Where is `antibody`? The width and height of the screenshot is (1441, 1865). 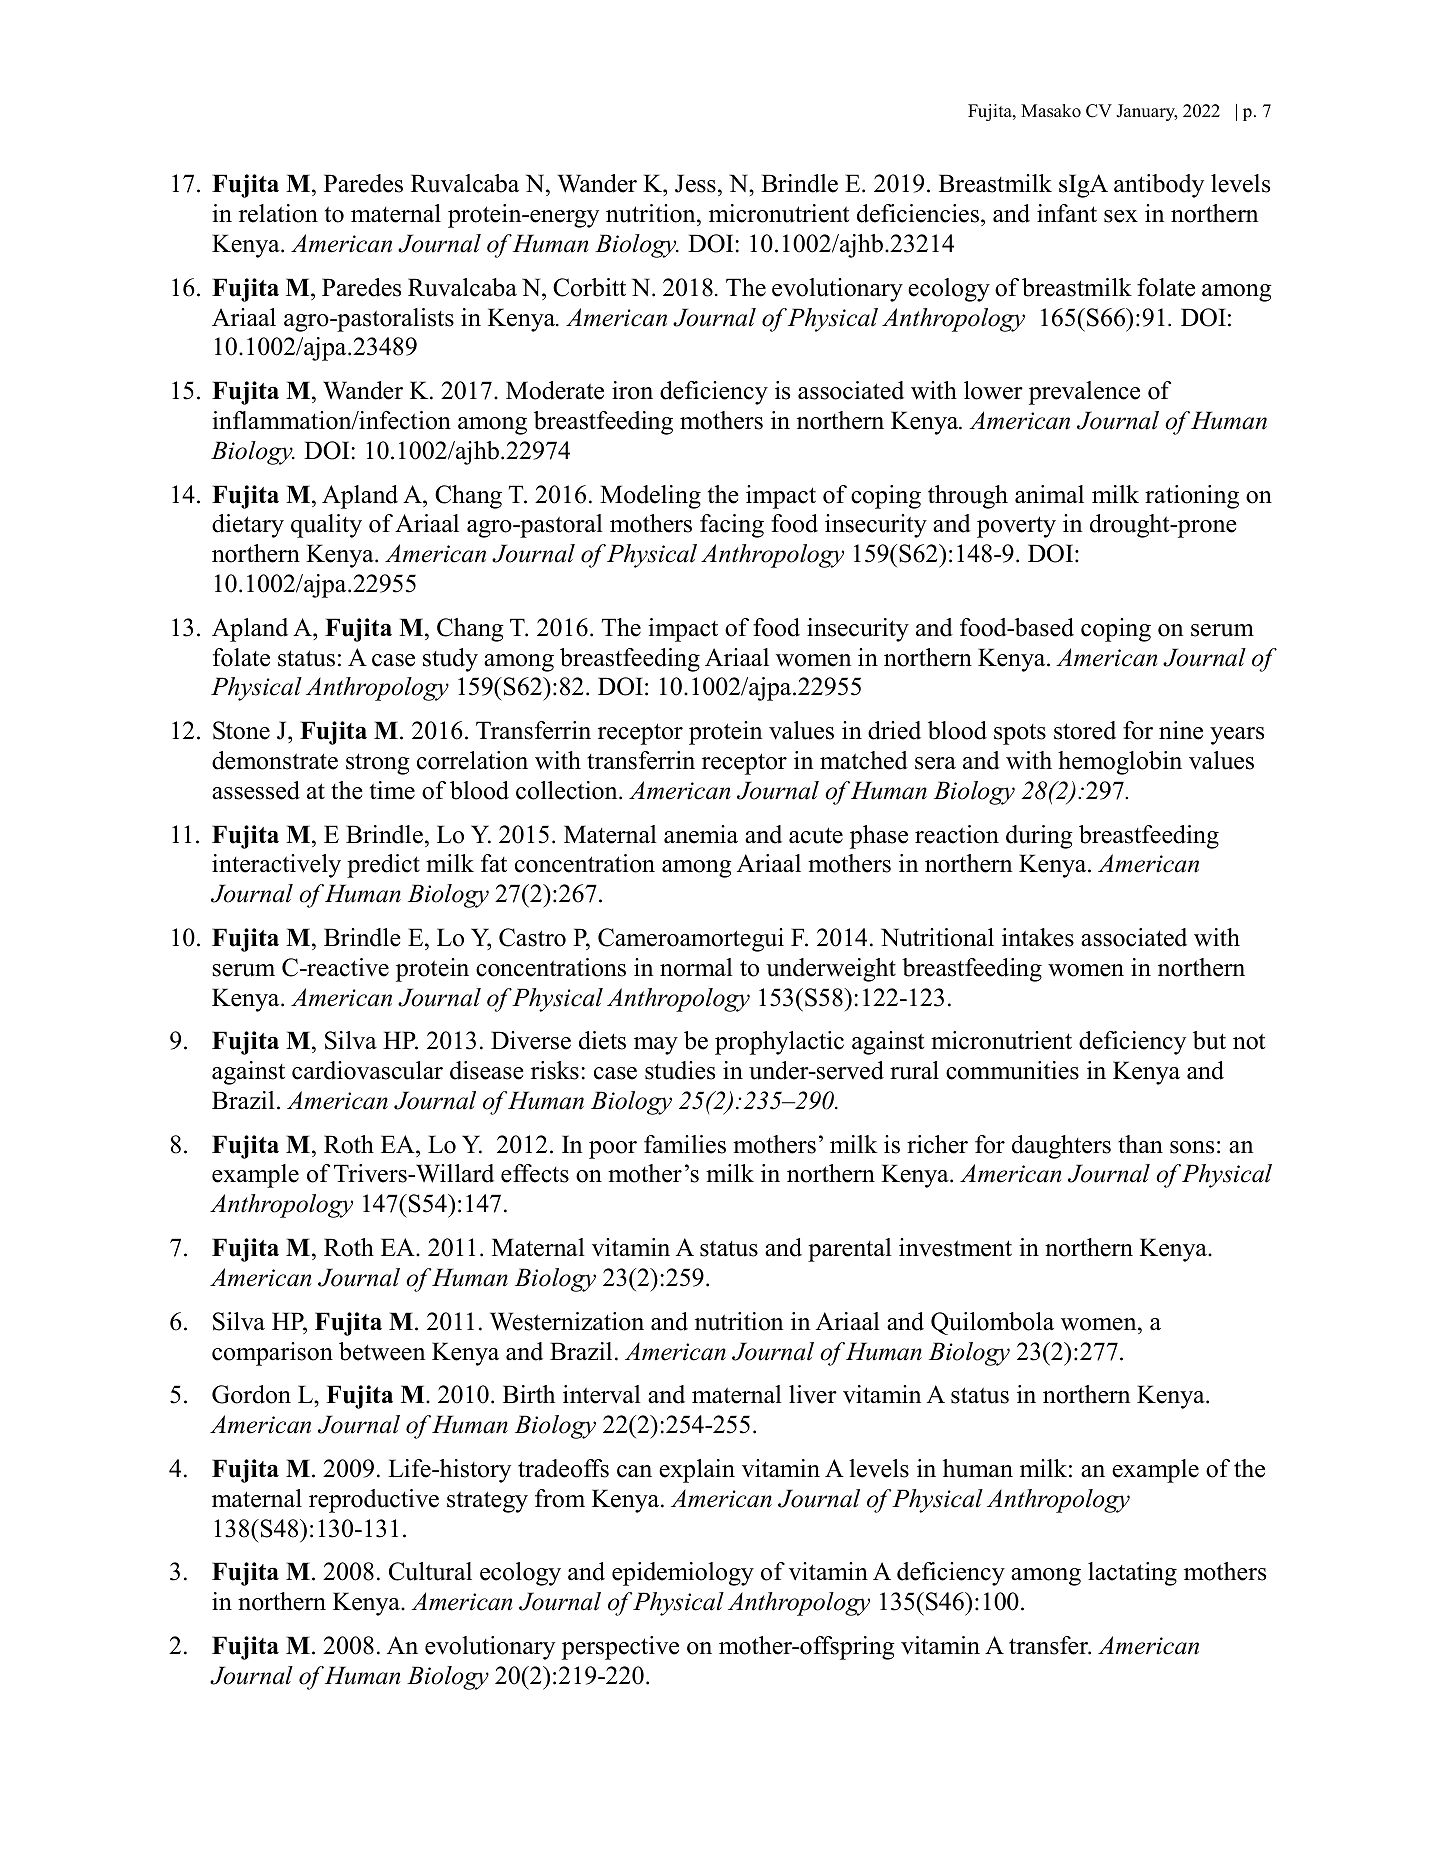 antibody is located at coordinates (1159, 186).
